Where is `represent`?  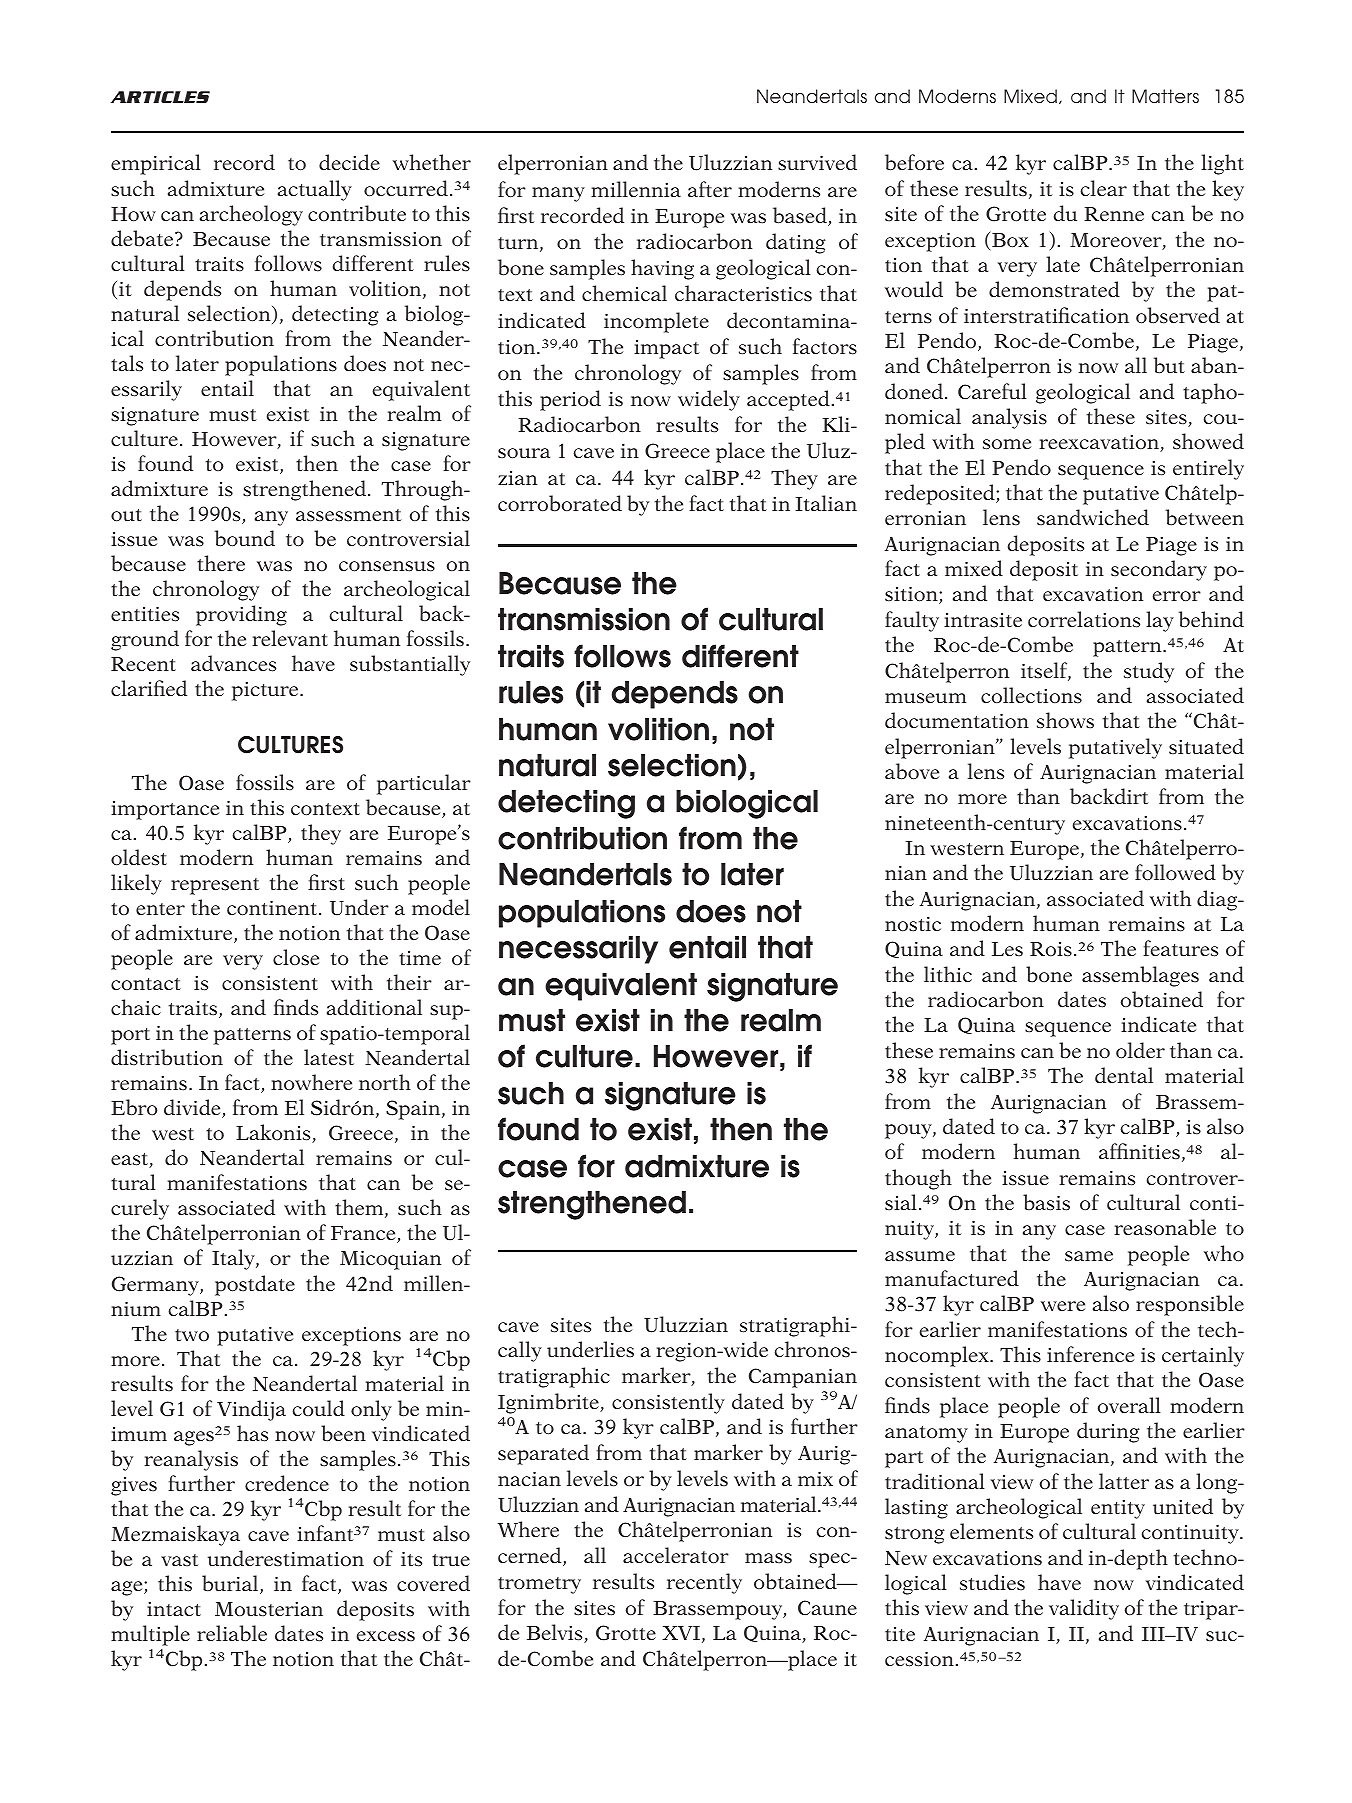
represent is located at coordinates (215, 886).
